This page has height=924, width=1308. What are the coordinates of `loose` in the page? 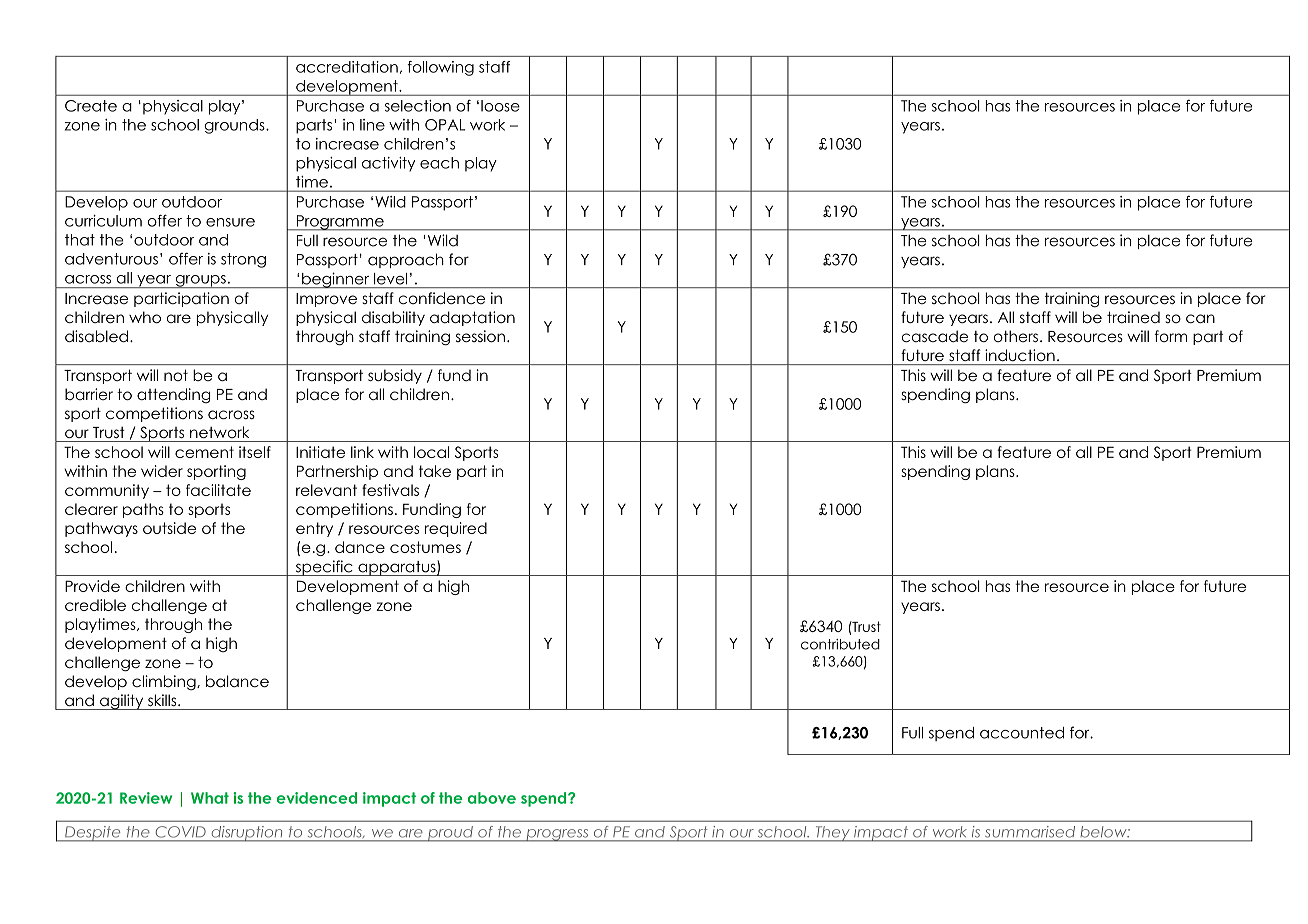 It's located at (500, 106).
